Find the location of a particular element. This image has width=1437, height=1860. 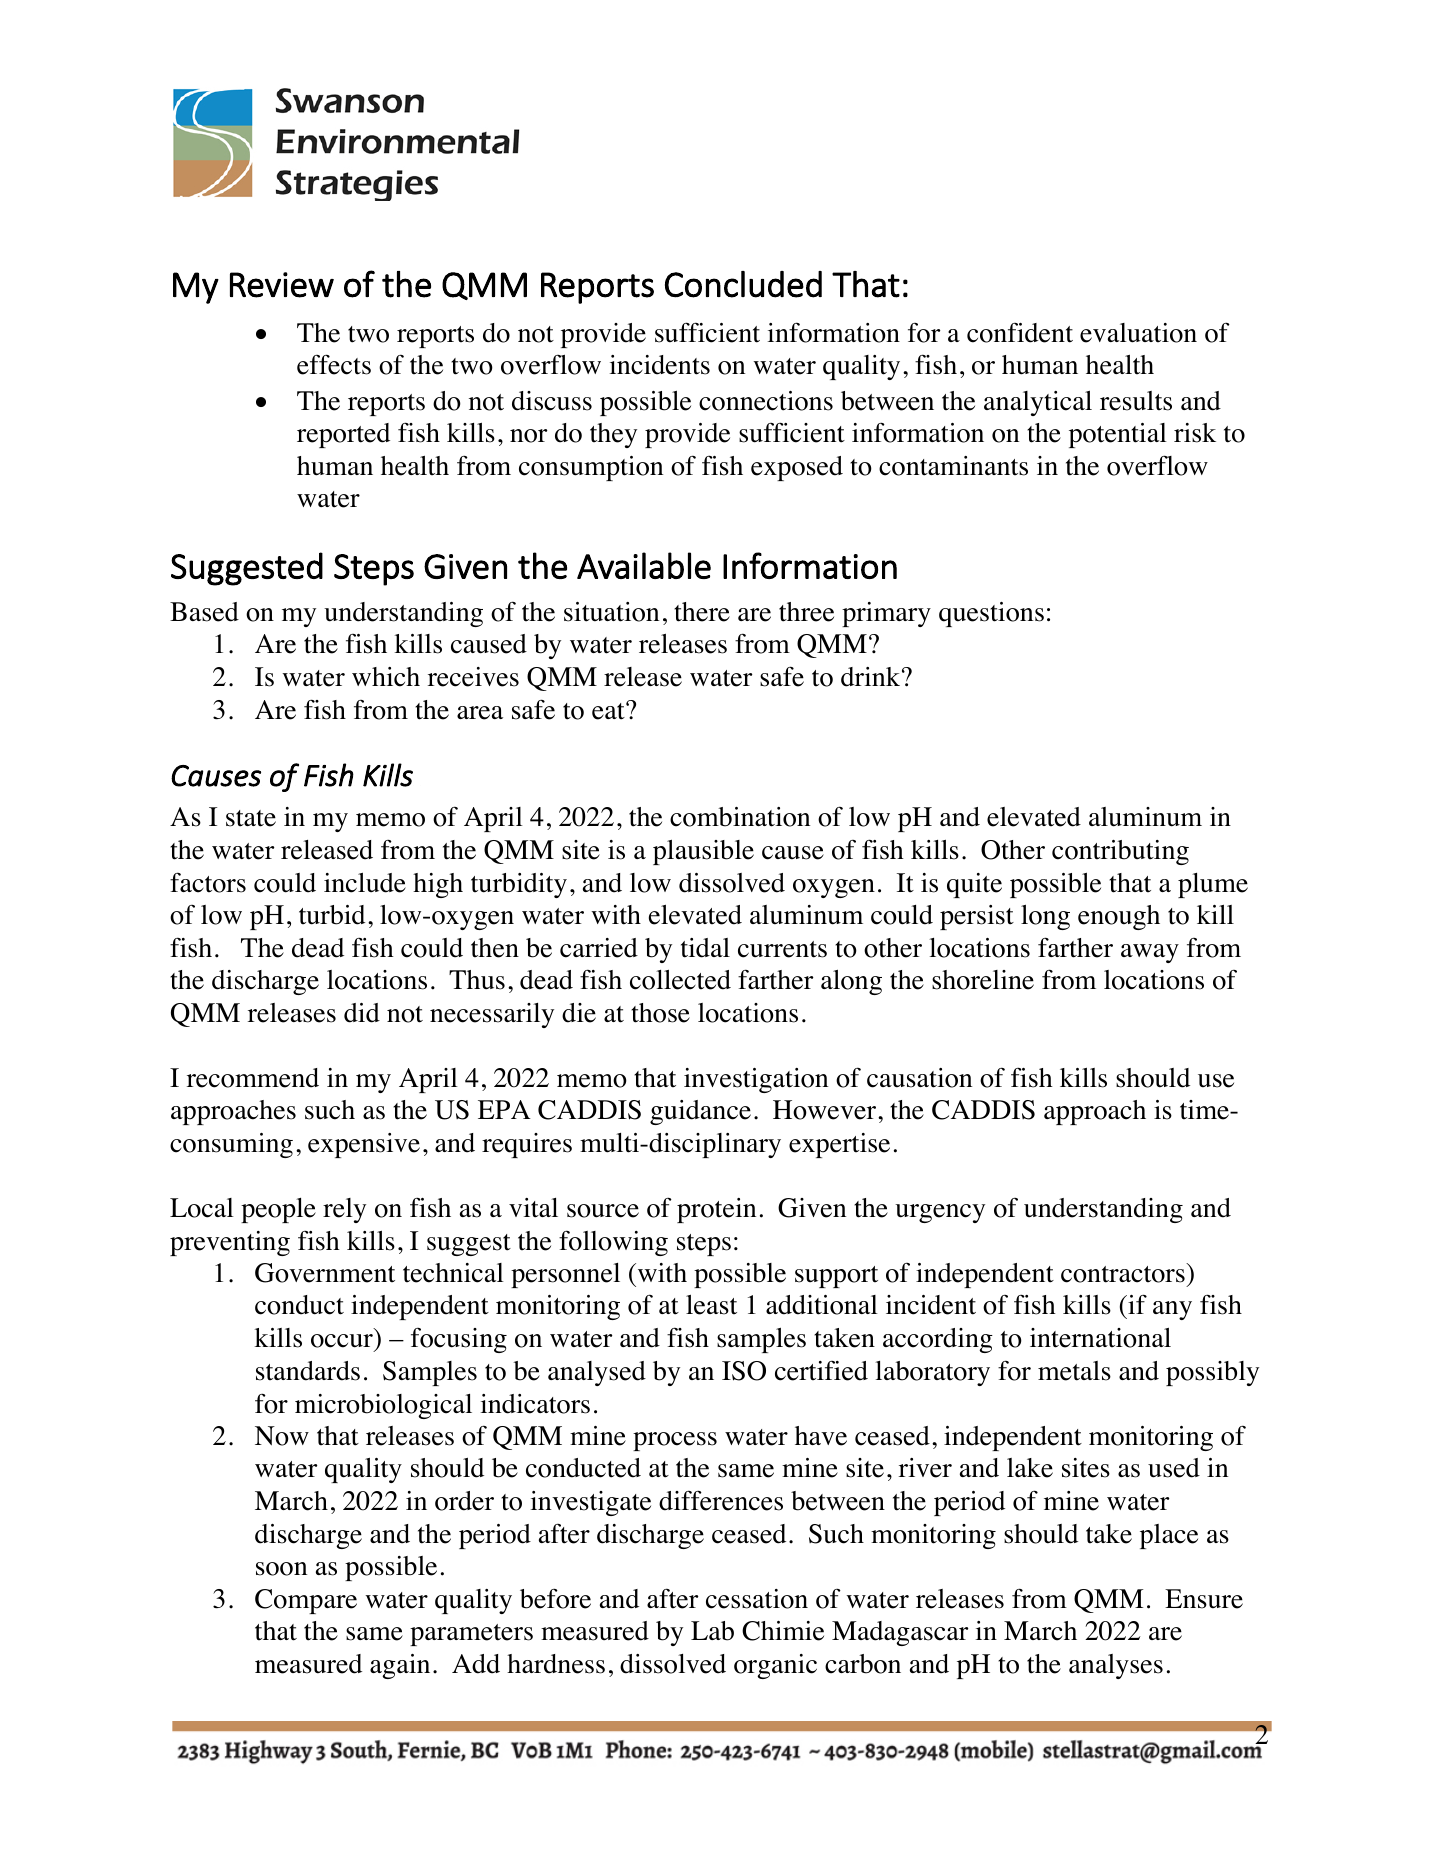

effects is located at coordinates (334, 364).
